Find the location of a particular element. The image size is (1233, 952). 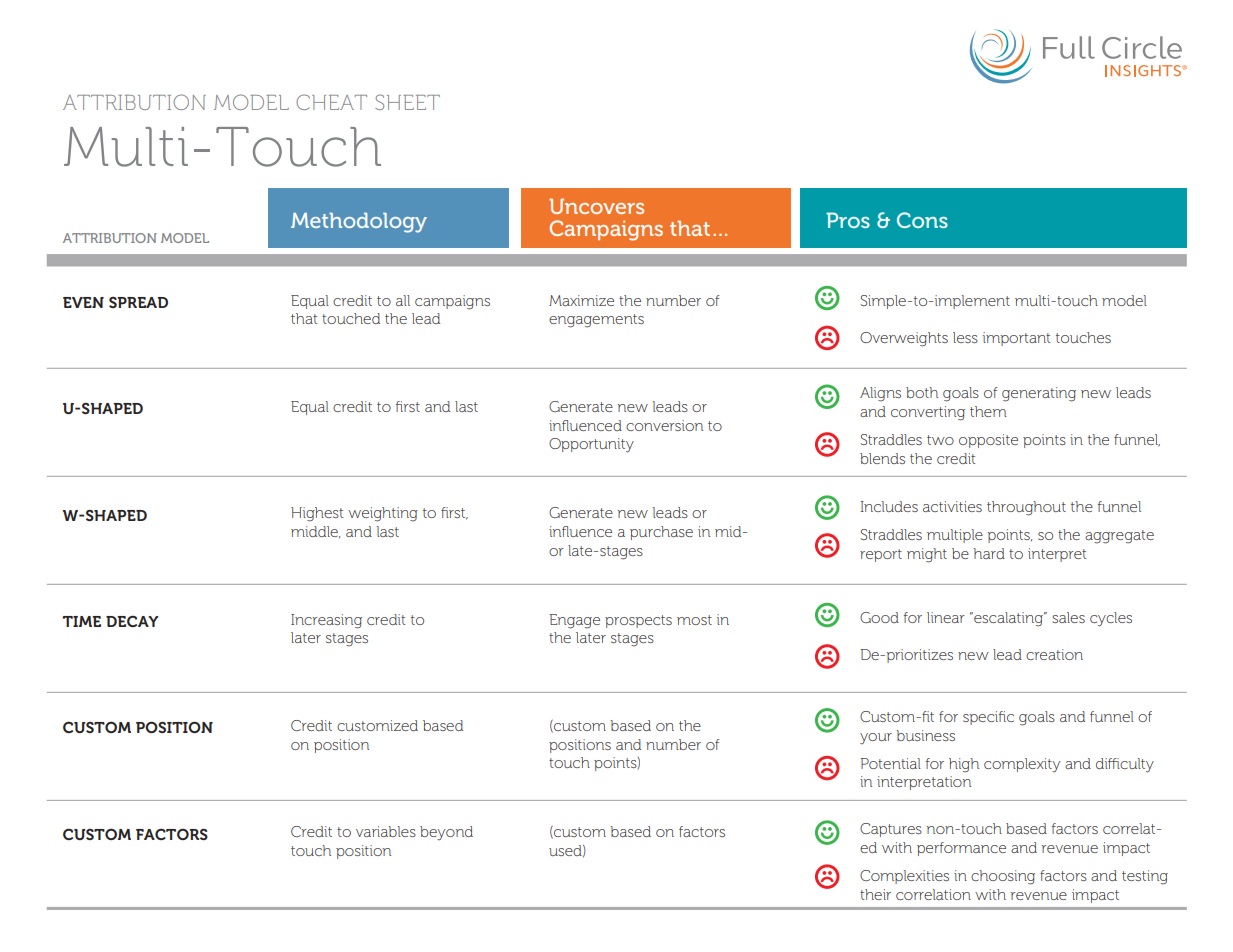

Maximize is located at coordinates (581, 300).
